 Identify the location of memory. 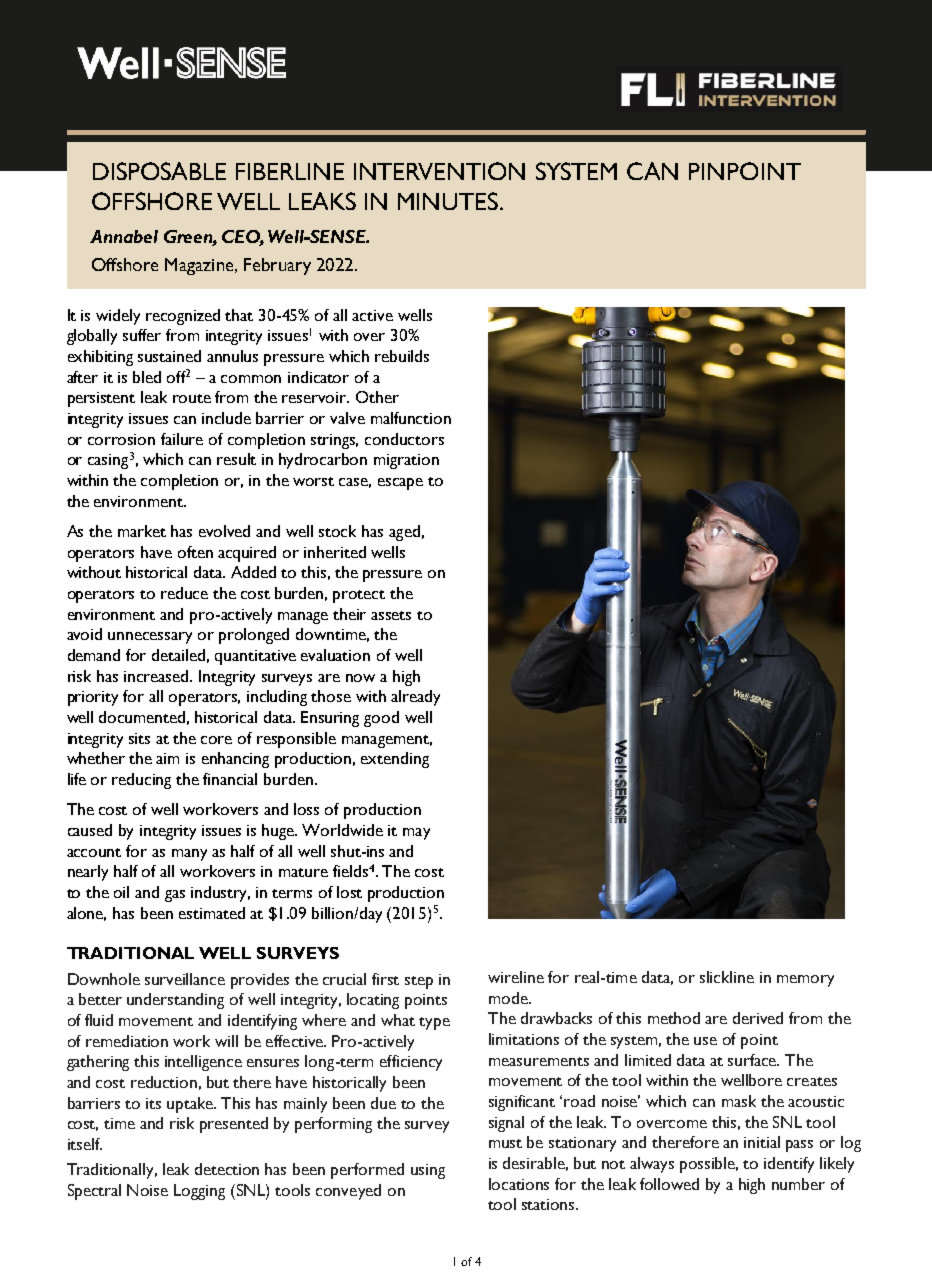
(805, 981).
